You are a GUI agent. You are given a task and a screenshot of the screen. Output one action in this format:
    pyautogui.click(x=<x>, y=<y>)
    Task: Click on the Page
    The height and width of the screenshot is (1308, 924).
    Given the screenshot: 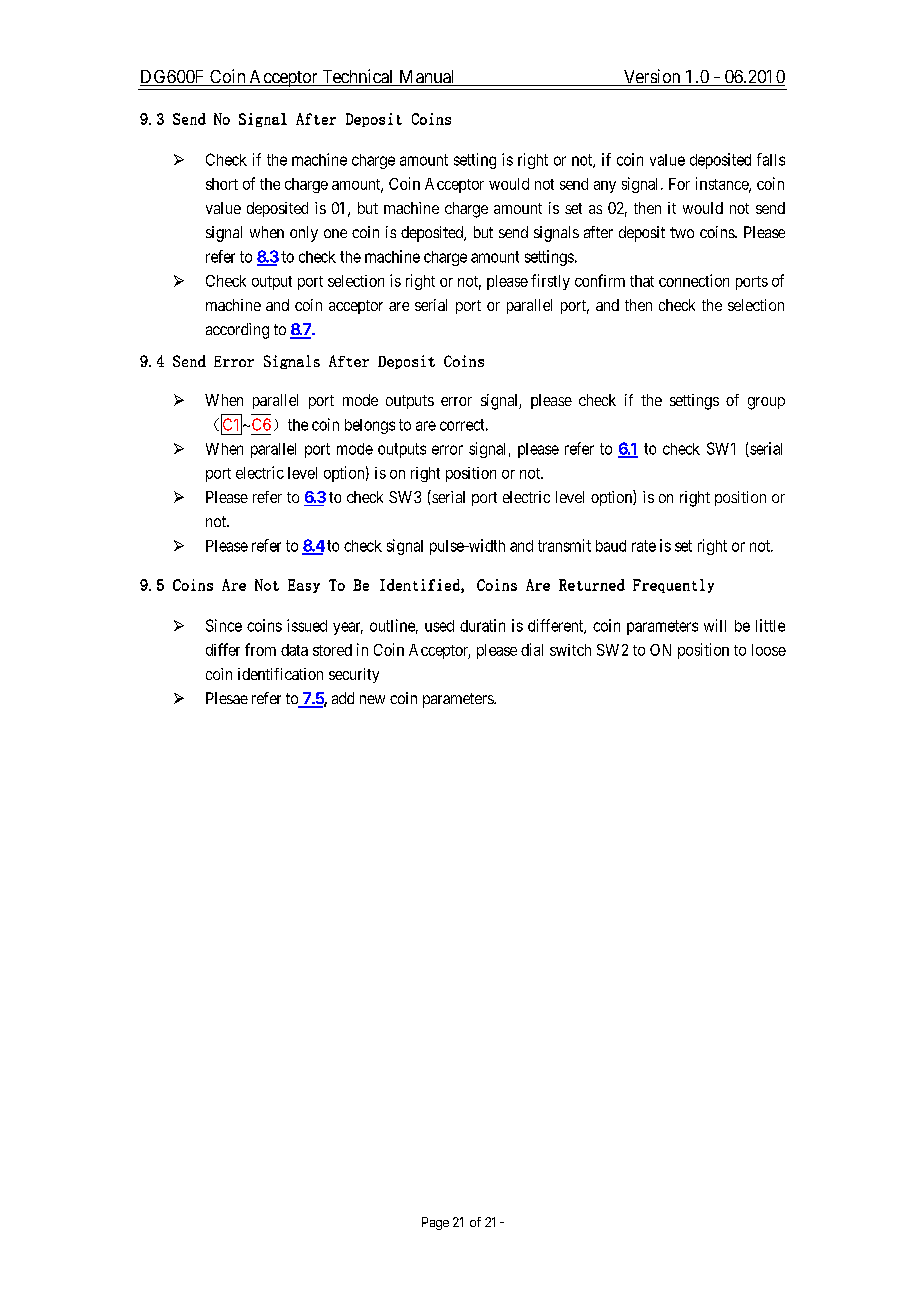 What is the action you would take?
    pyautogui.click(x=435, y=1223)
